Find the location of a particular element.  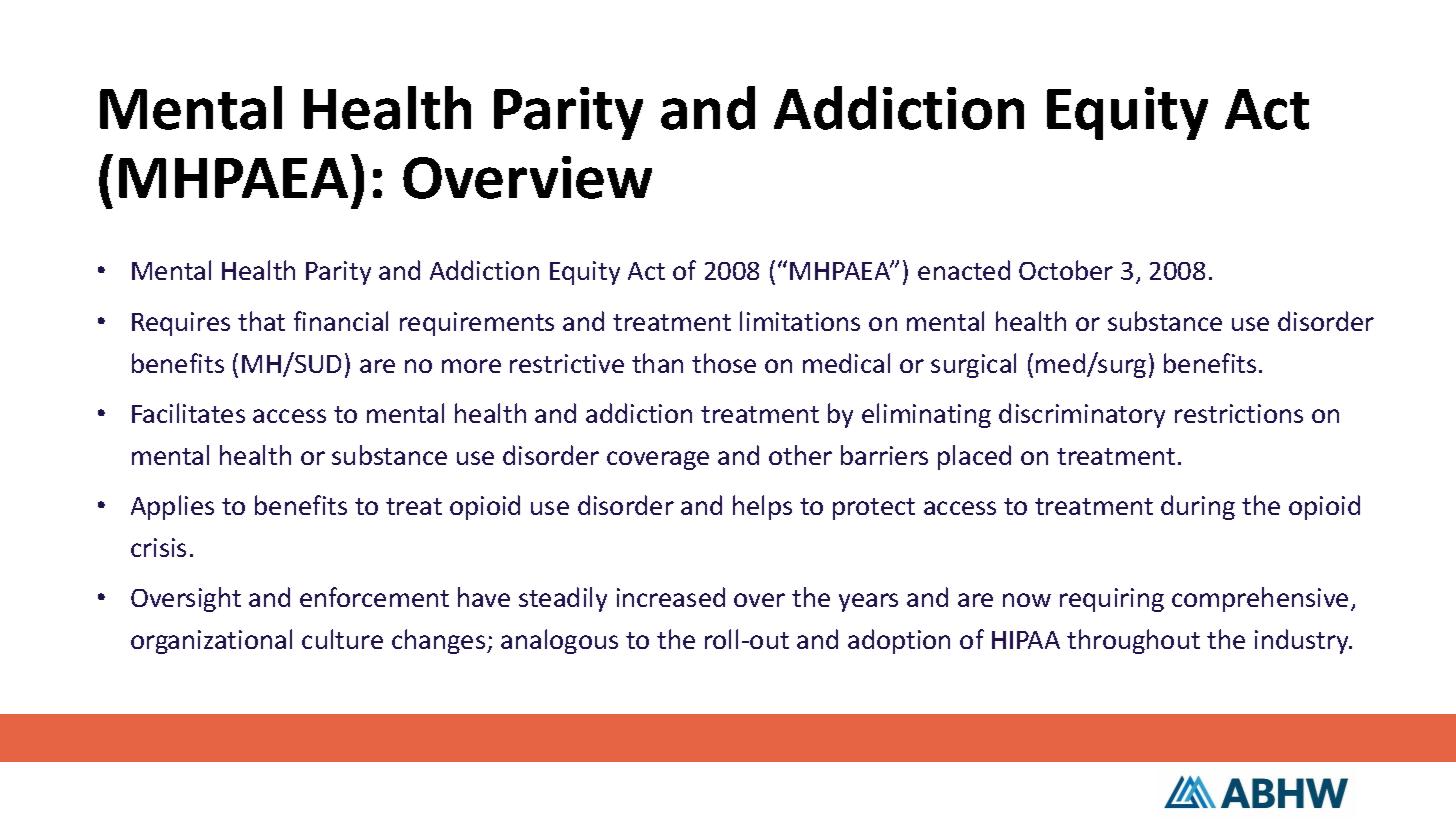

culture is located at coordinates (342, 639).
